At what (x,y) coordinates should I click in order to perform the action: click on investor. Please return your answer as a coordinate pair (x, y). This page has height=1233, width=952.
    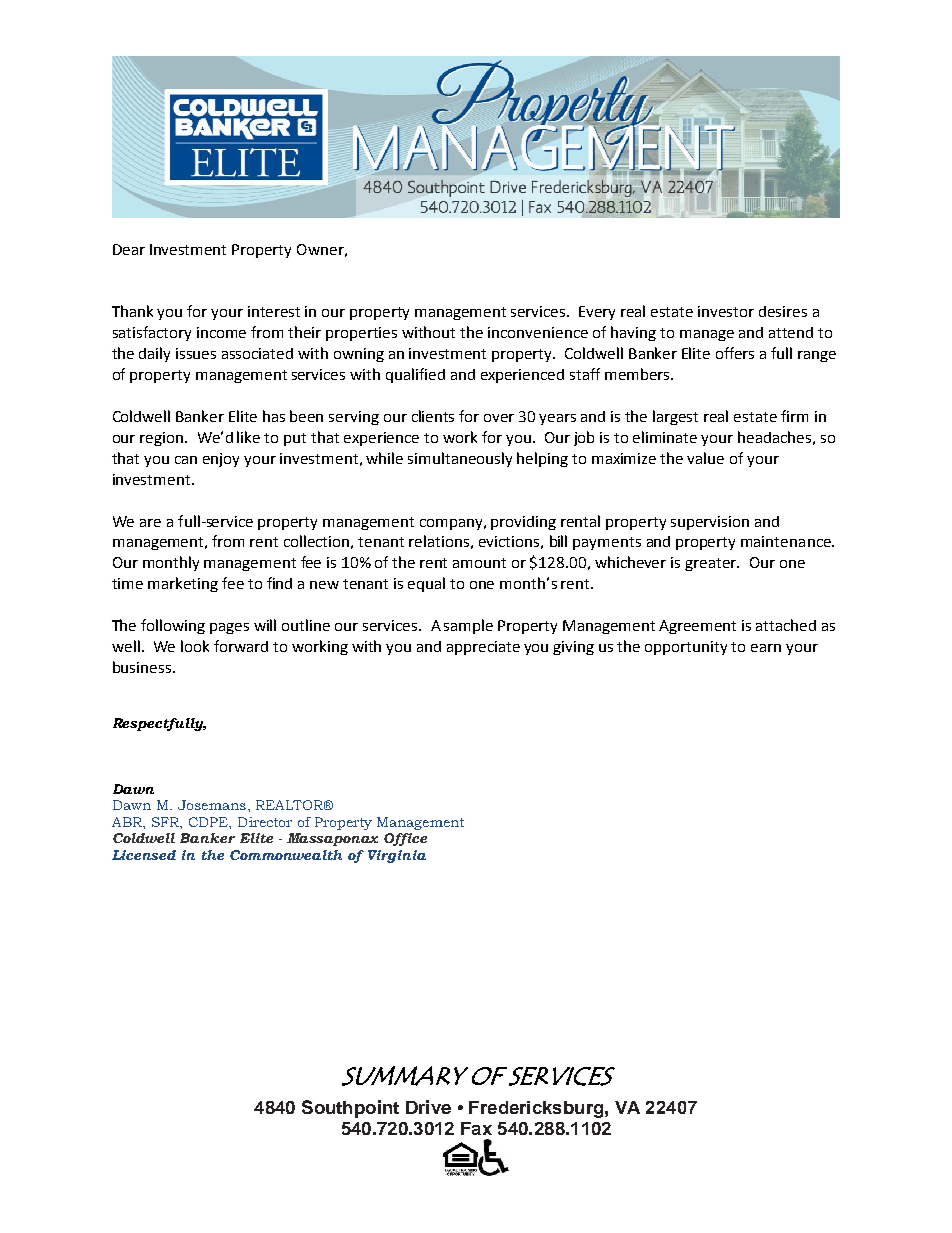
    Looking at the image, I should click on (726, 311).
